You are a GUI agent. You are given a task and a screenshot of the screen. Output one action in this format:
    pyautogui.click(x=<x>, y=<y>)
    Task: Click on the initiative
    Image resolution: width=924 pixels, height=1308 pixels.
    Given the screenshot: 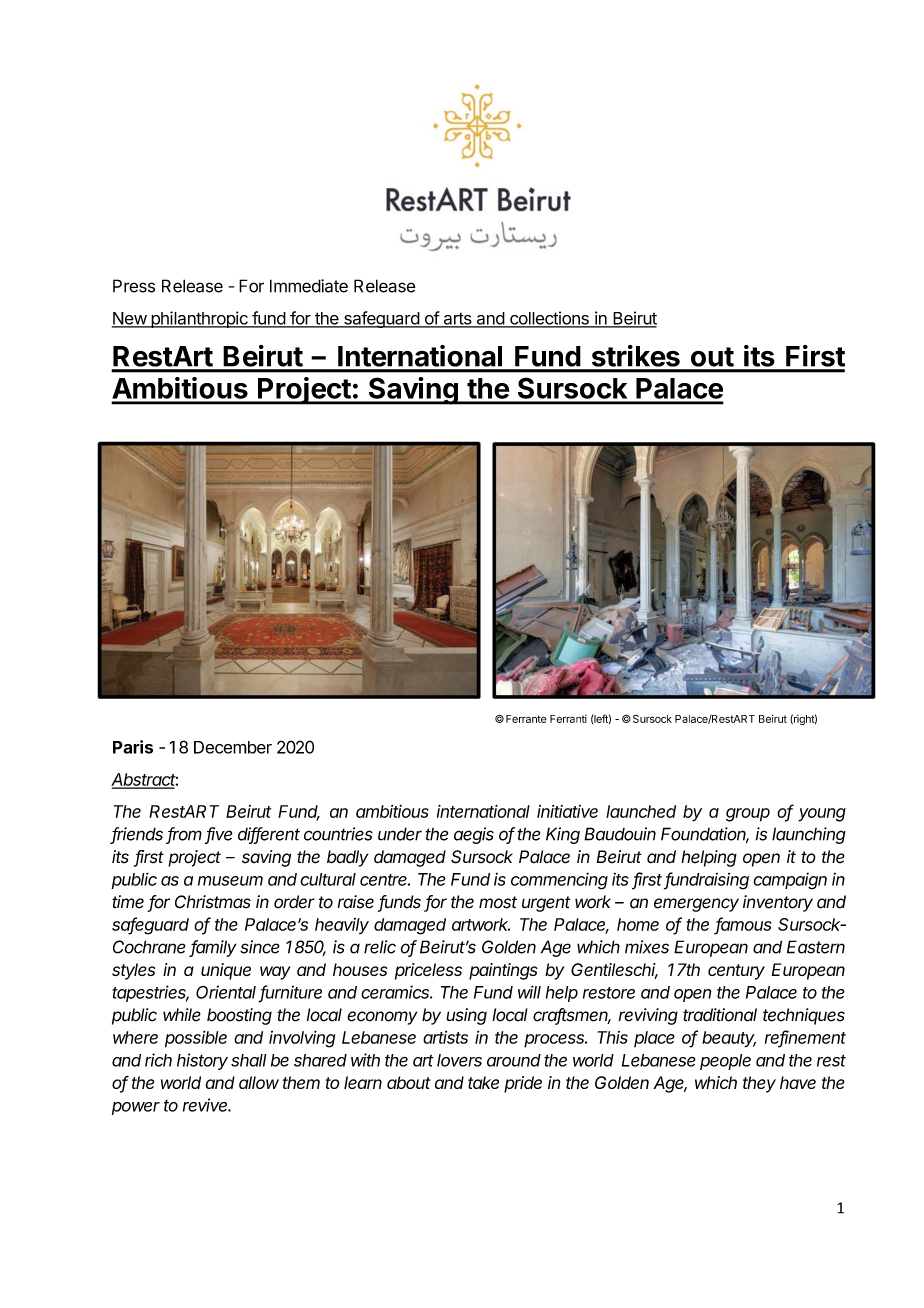 What is the action you would take?
    pyautogui.click(x=567, y=811)
